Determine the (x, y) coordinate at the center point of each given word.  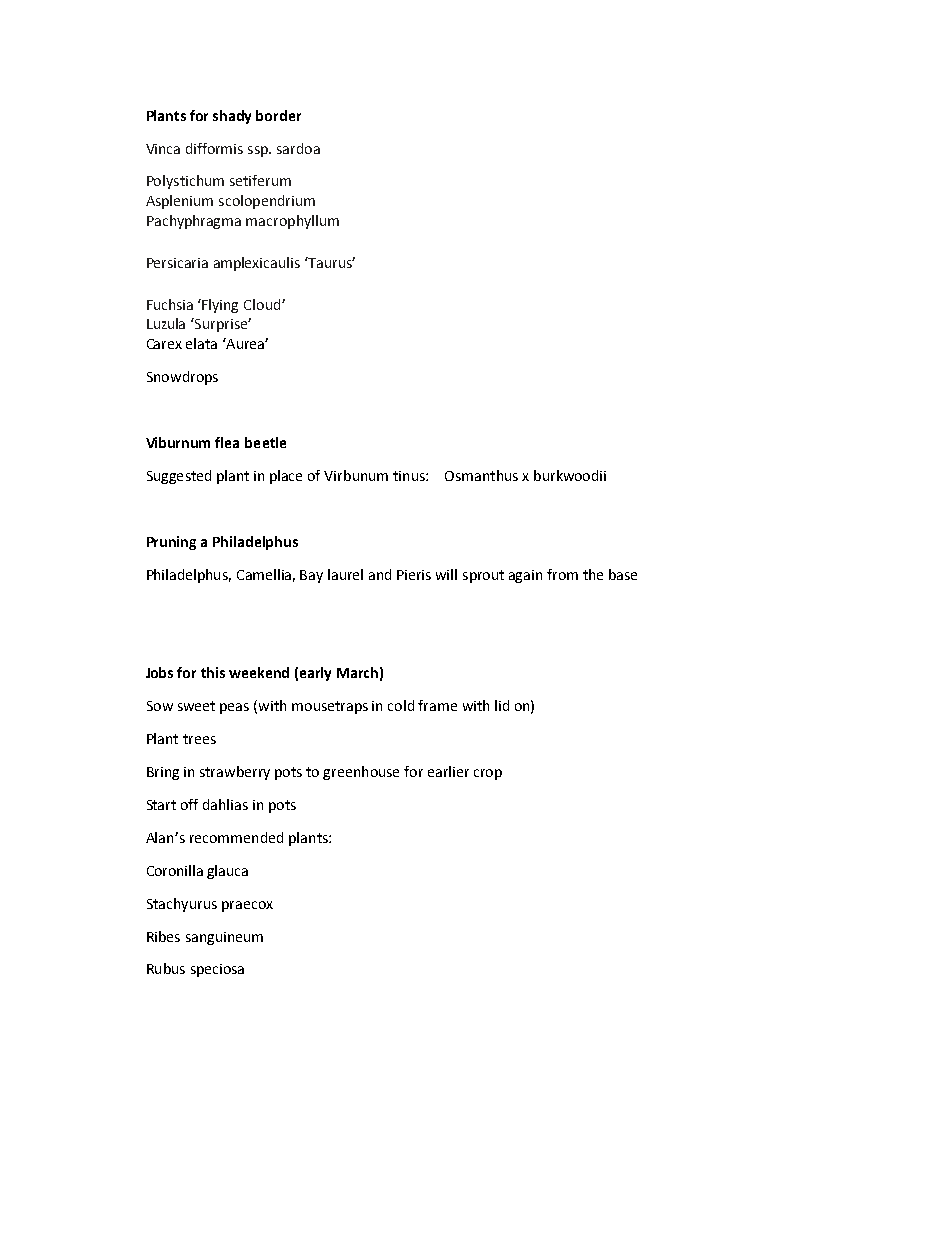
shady (232, 117)
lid (502, 705)
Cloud (263, 304)
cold (401, 705)
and (380, 574)
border (278, 115)
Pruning (171, 543)
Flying (220, 306)
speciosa (217, 970)
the (593, 574)
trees (199, 739)
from (562, 574)
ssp (259, 151)
